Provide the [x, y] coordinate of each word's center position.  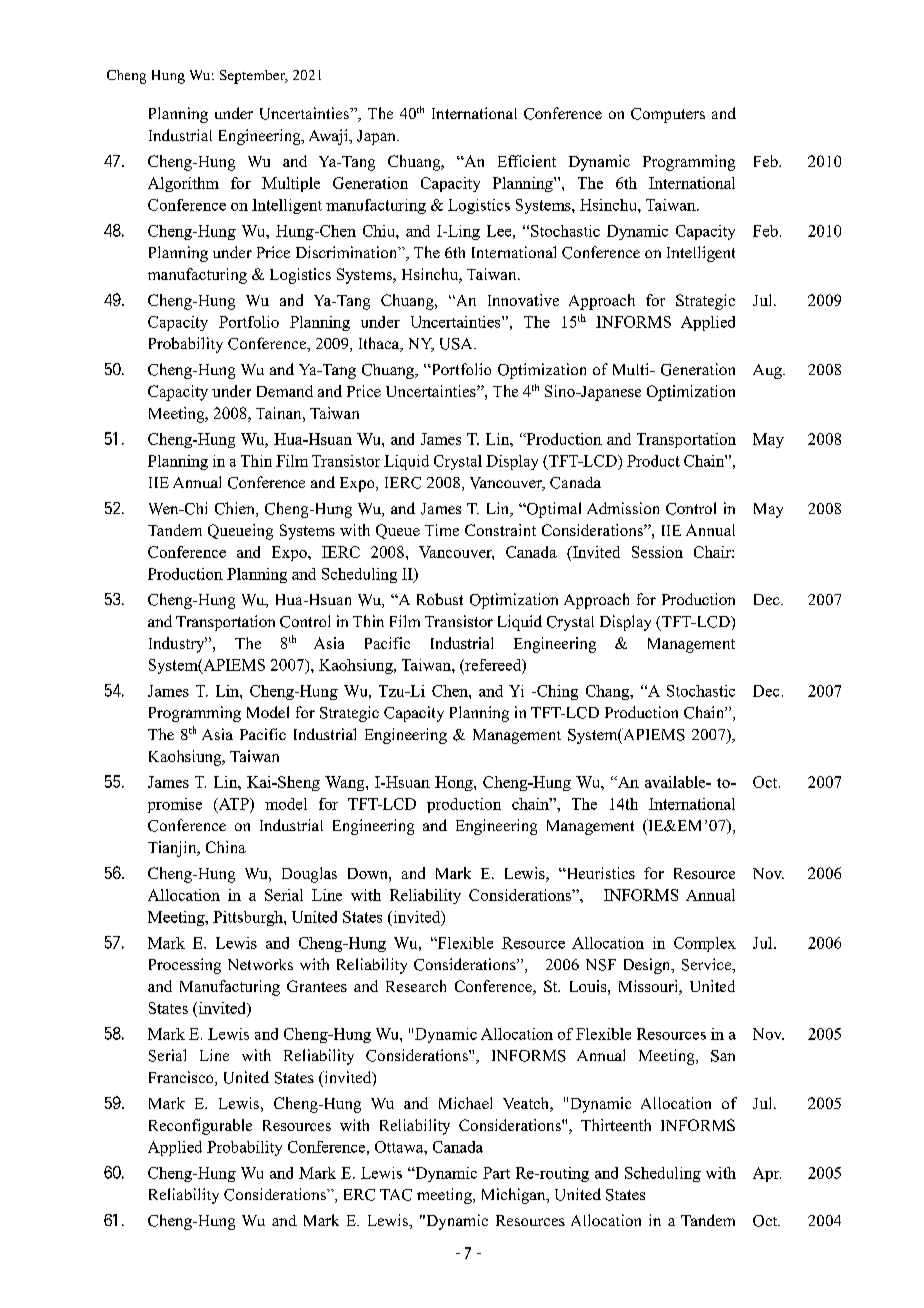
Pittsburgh [249, 918]
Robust [440, 599]
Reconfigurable [200, 1127]
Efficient [527, 161]
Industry [178, 645]
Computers [668, 115]
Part [496, 1173]
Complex [705, 944]
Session [657, 552]
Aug [768, 371]
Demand [285, 391]
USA [457, 344]
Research [416, 986]
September [253, 77]
